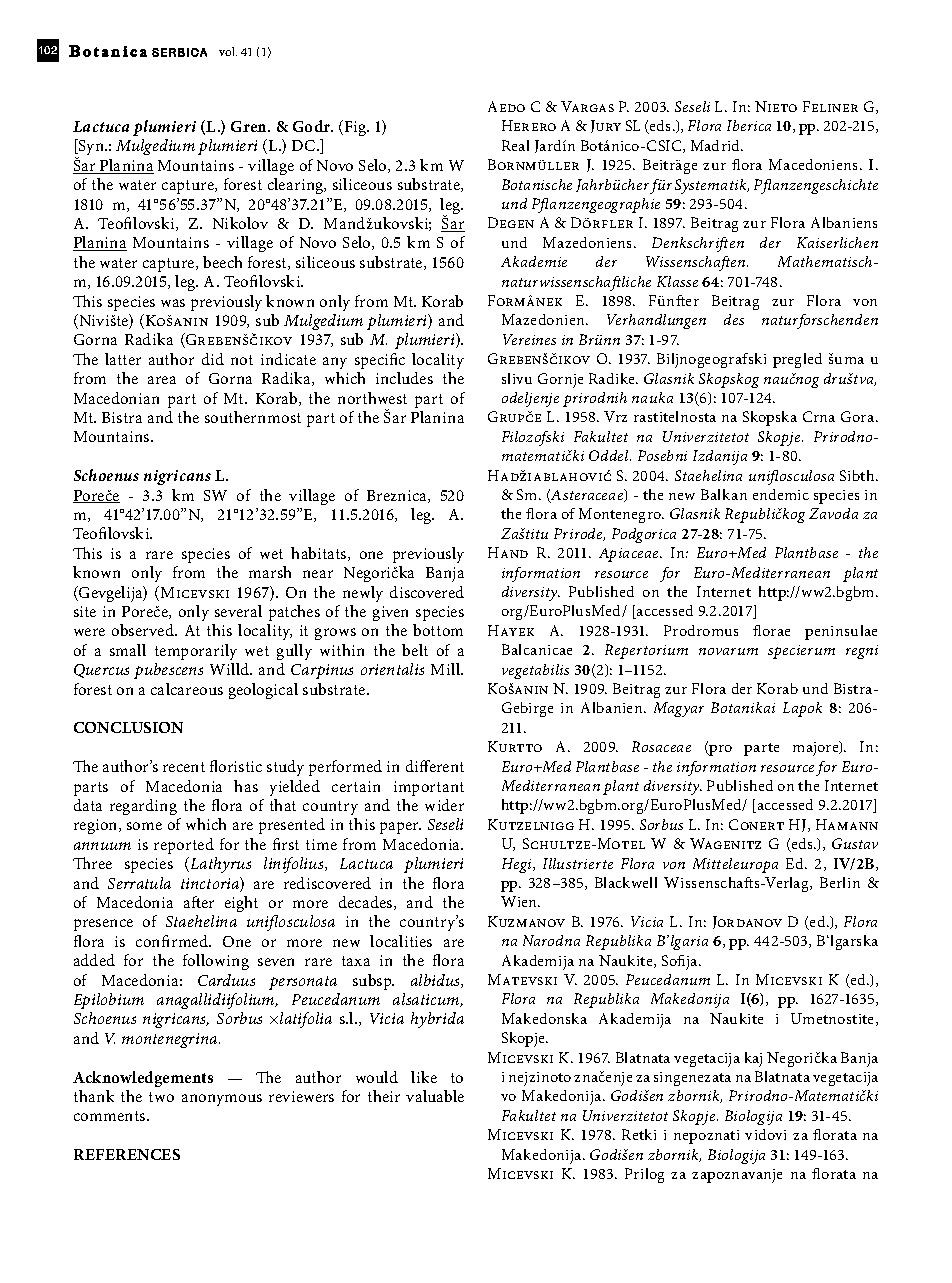 The height and width of the page is (1283, 952). What do you see at coordinates (819, 416) in the page?
I see `Crna` at bounding box center [819, 416].
